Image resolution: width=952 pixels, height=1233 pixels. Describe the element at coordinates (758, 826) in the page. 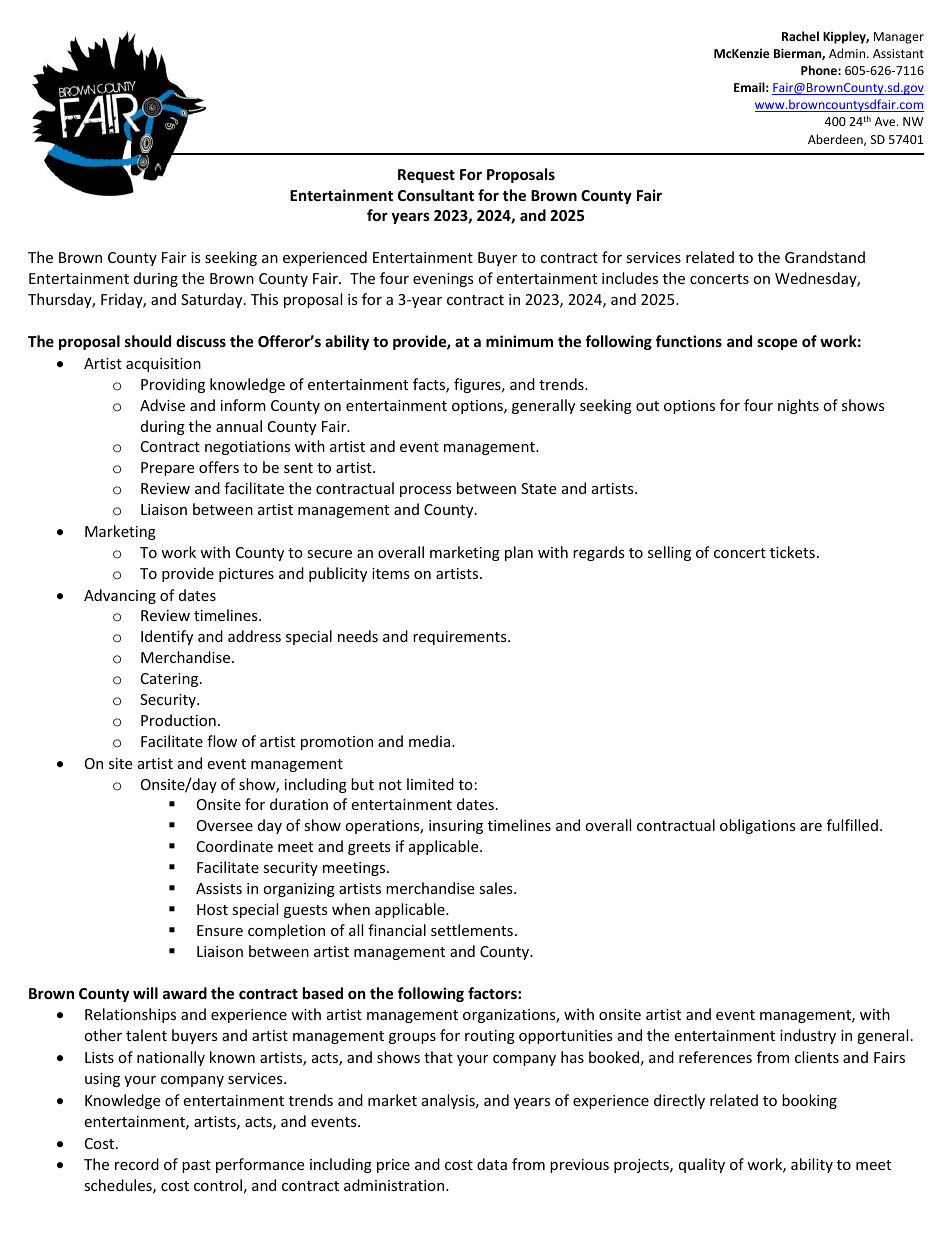

I see `obligations` at that location.
